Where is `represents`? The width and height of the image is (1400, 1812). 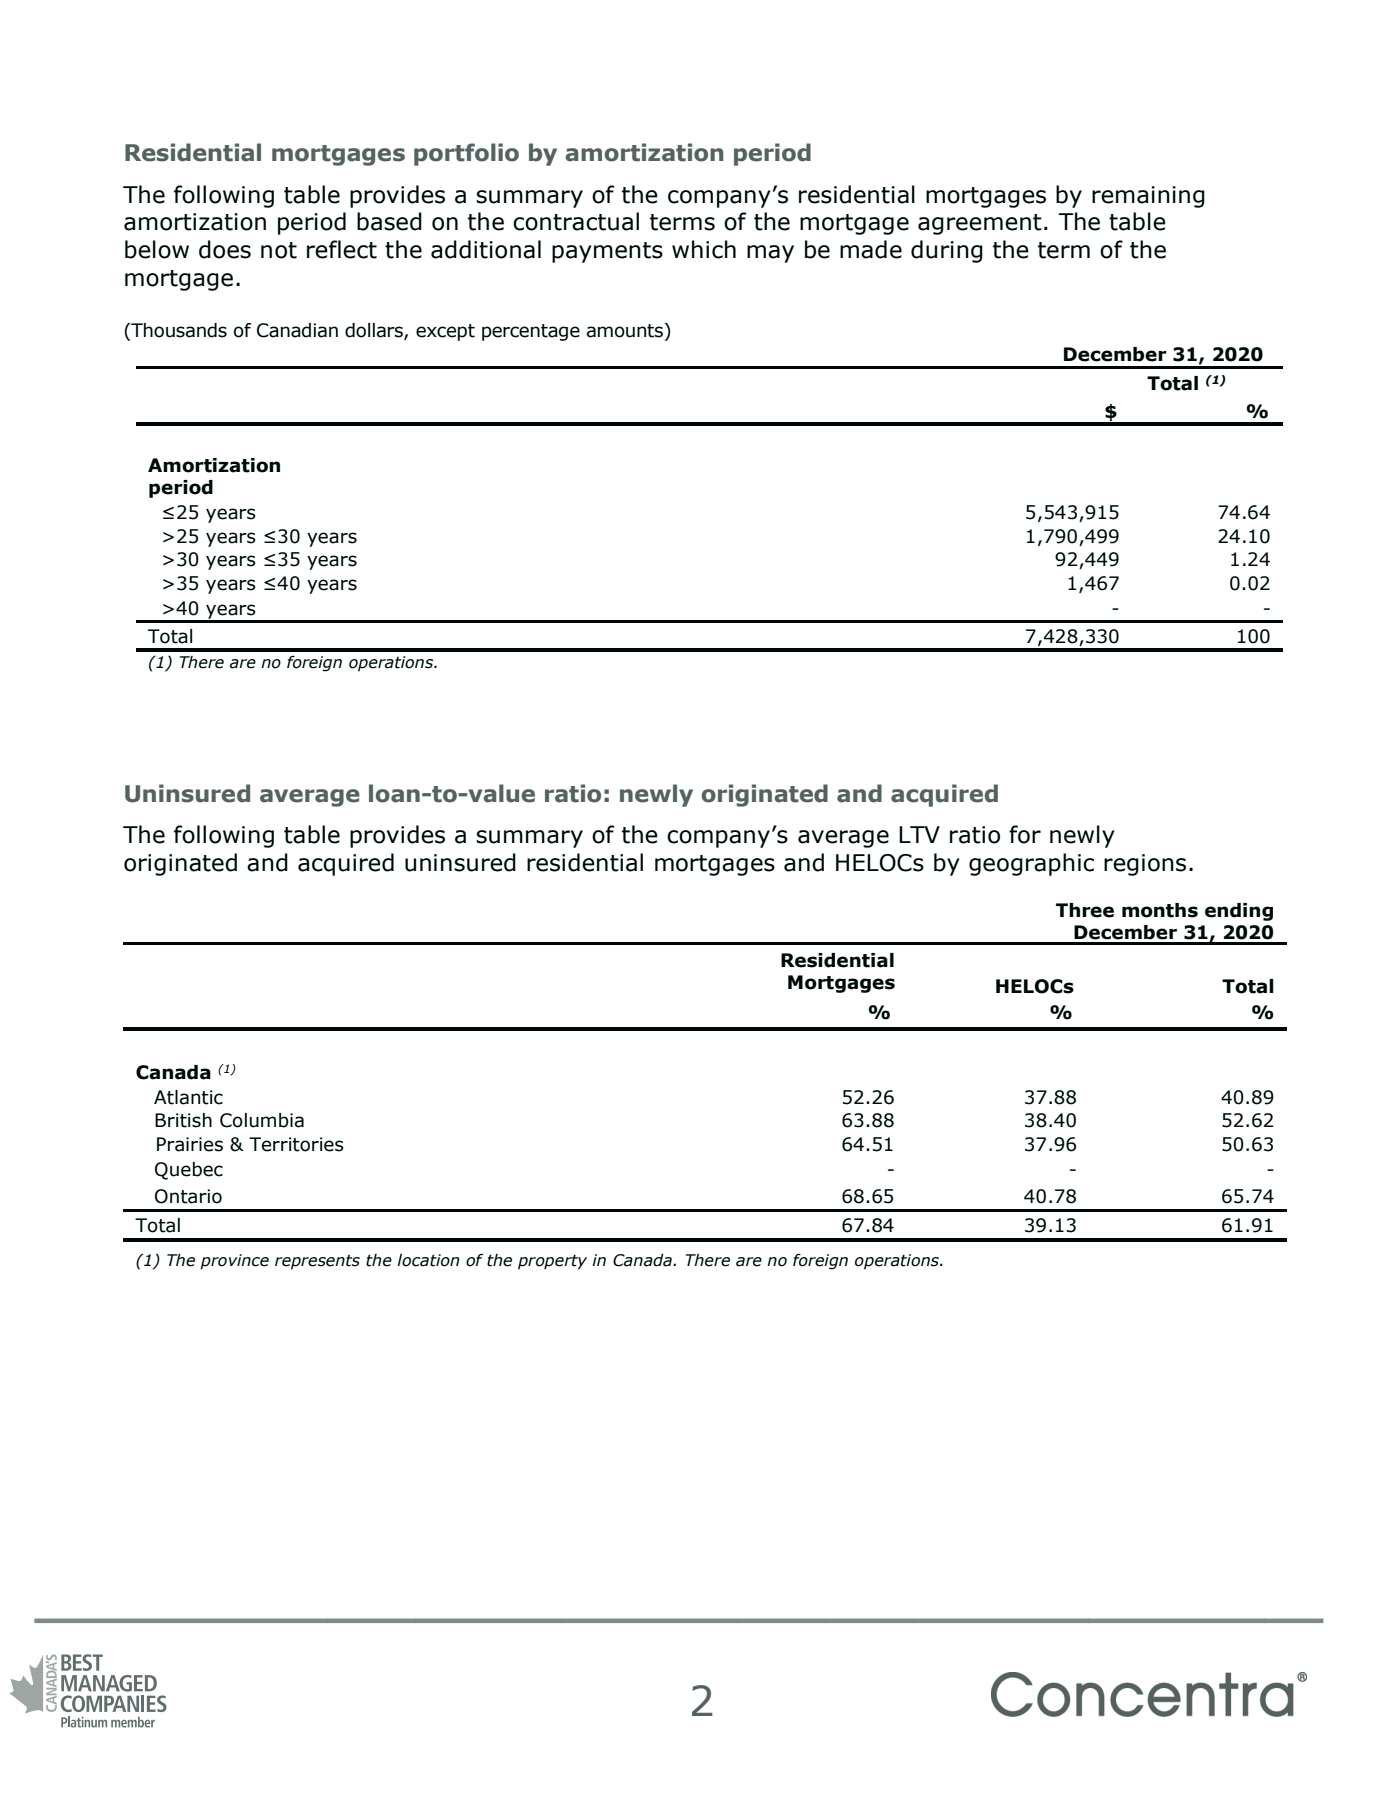 represents is located at coordinates (317, 1262).
